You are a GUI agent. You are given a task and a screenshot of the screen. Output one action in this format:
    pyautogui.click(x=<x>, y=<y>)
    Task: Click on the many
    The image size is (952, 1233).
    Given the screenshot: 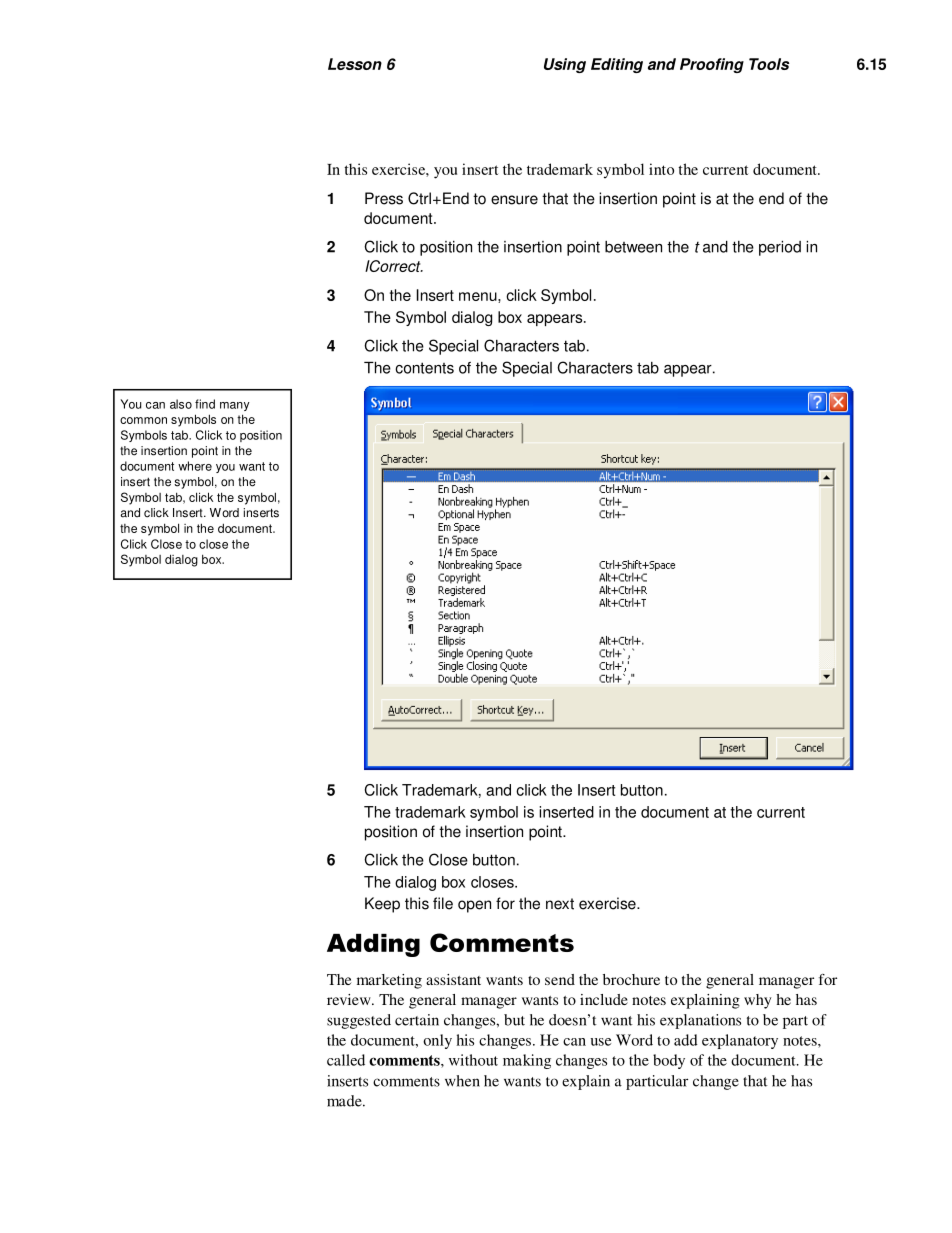 What is the action you would take?
    pyautogui.click(x=235, y=406)
